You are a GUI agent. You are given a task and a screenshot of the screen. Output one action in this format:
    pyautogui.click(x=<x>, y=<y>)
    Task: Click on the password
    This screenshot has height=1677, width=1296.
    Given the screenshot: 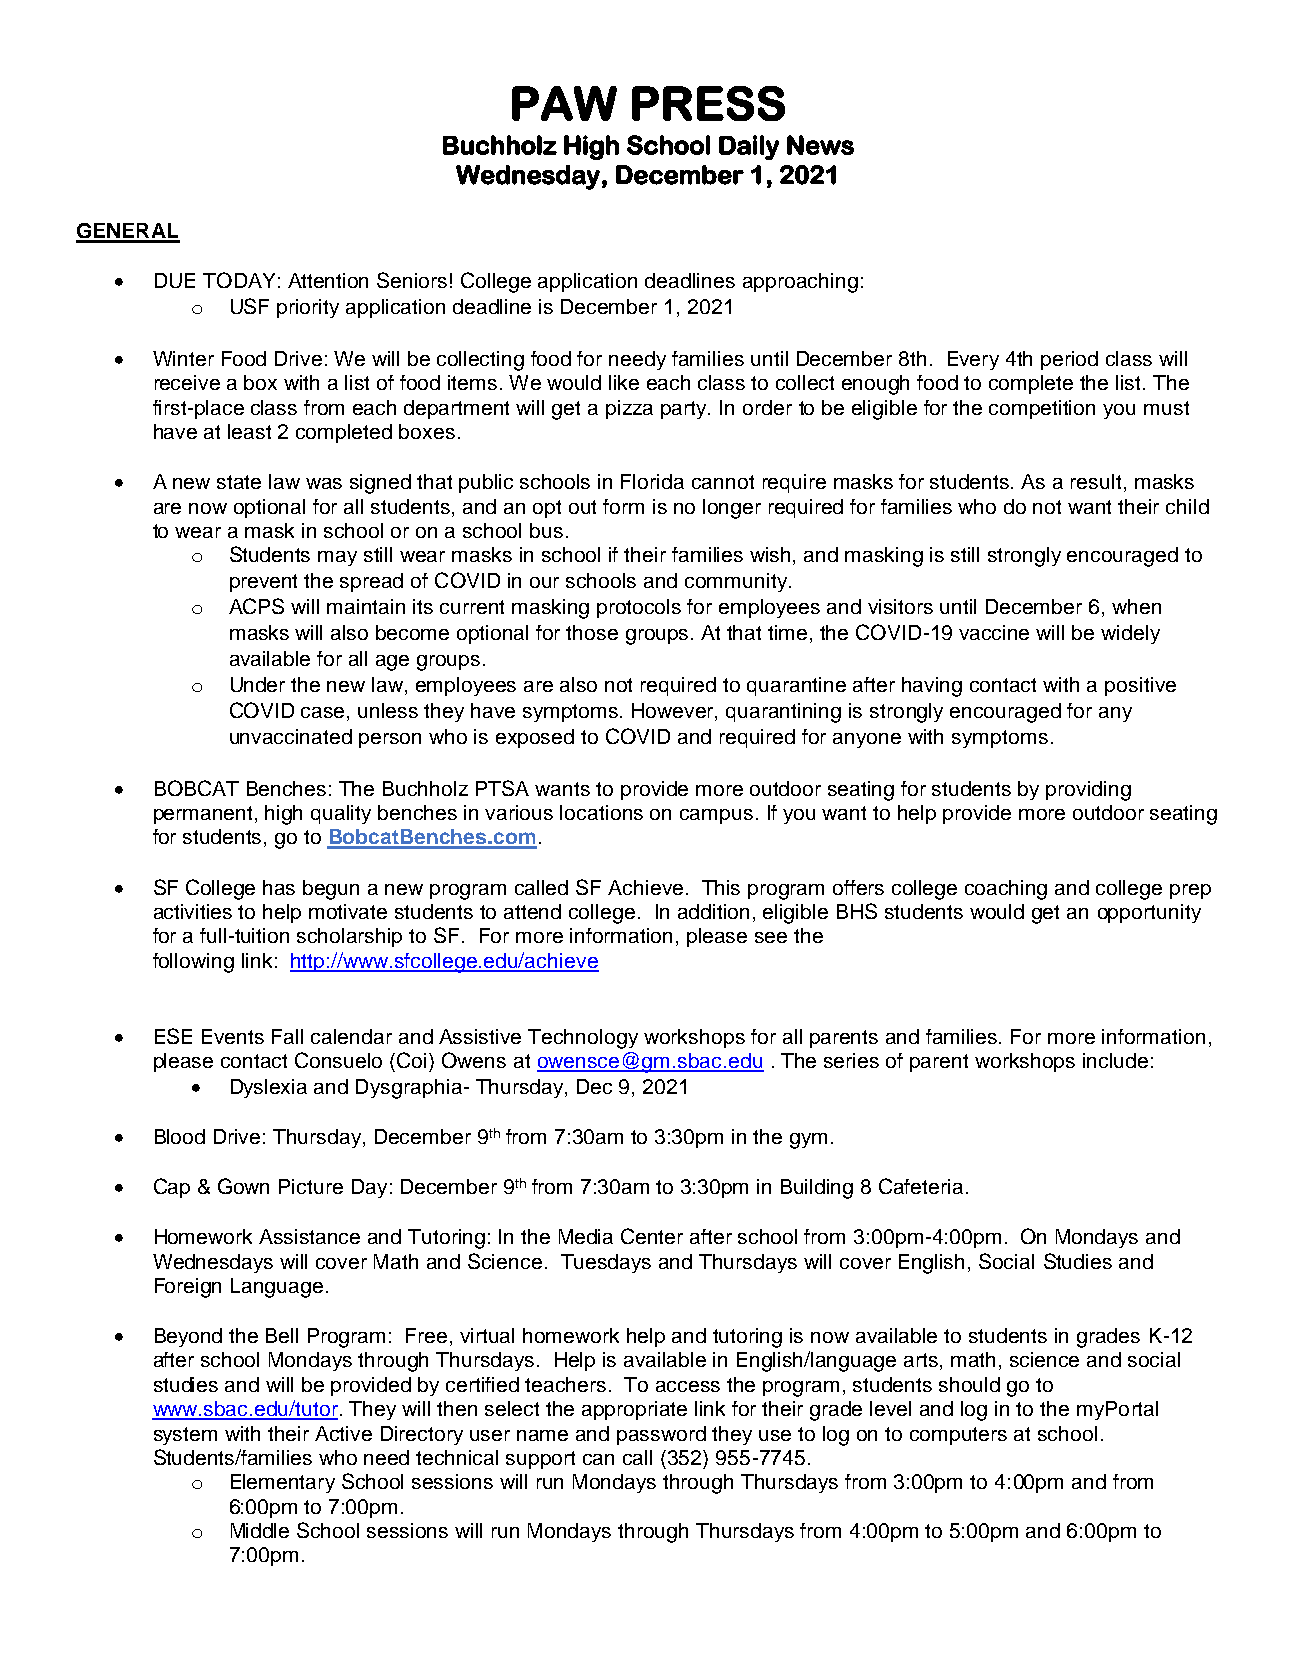 What is the action you would take?
    pyautogui.click(x=661, y=1435)
